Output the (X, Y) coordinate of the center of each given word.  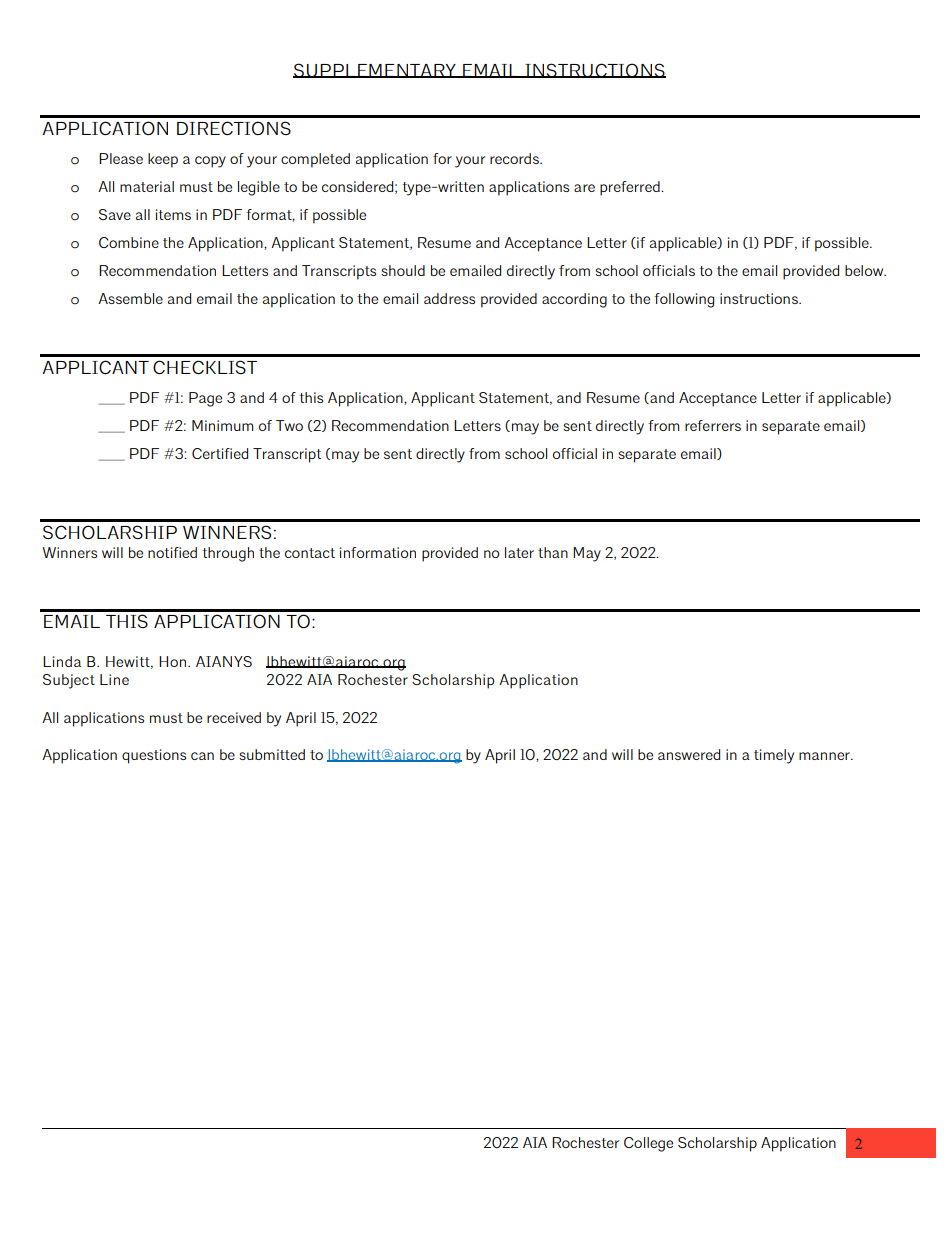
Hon (174, 661)
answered (689, 754)
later (519, 552)
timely (774, 756)
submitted (272, 754)
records (515, 158)
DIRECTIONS (234, 128)
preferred (631, 188)
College (648, 1144)
